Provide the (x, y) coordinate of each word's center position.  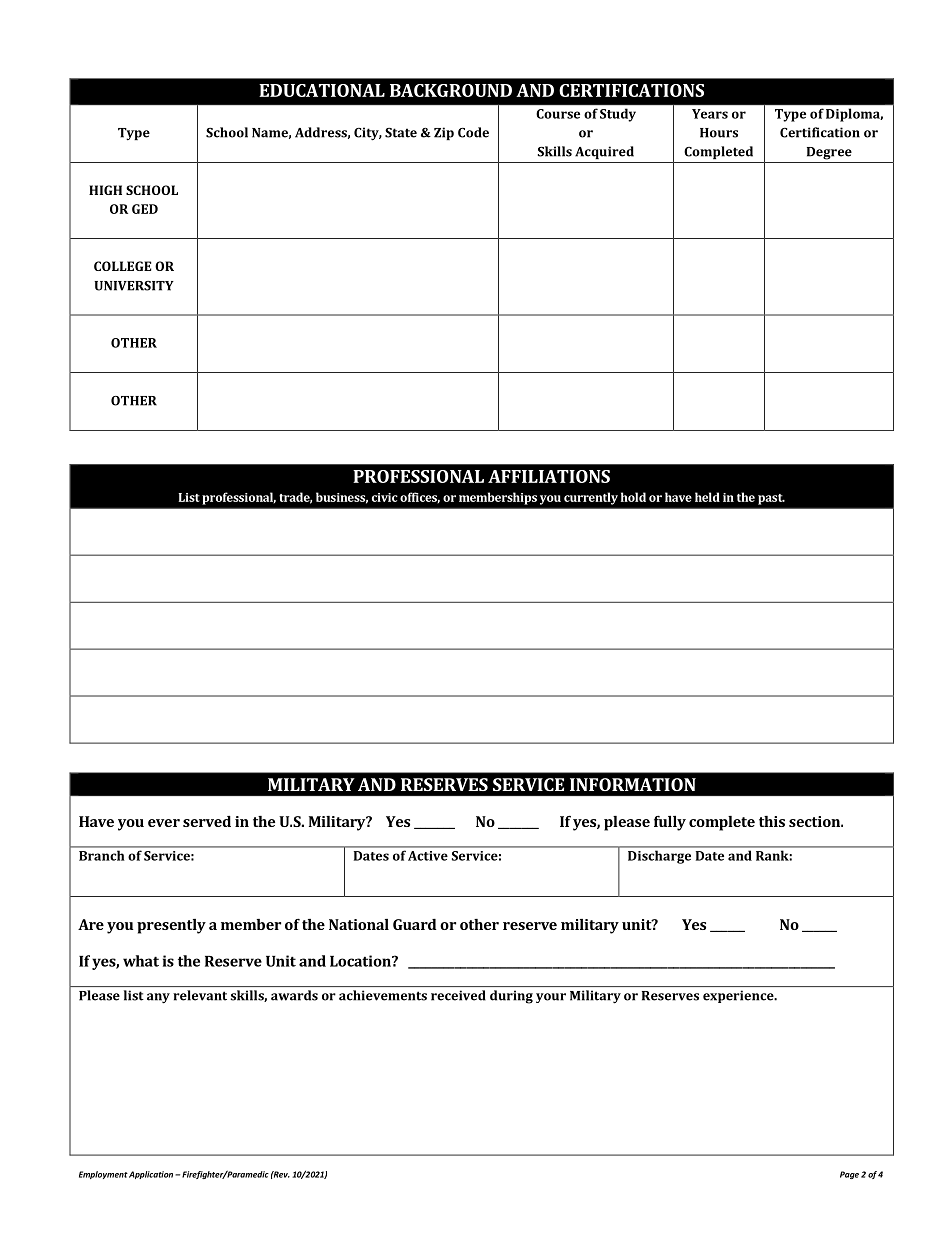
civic (385, 497)
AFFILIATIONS (549, 476)
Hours (719, 133)
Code (473, 132)
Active (428, 856)
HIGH (105, 190)
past (771, 499)
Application (152, 1175)
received (458, 995)
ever (164, 823)
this (772, 821)
